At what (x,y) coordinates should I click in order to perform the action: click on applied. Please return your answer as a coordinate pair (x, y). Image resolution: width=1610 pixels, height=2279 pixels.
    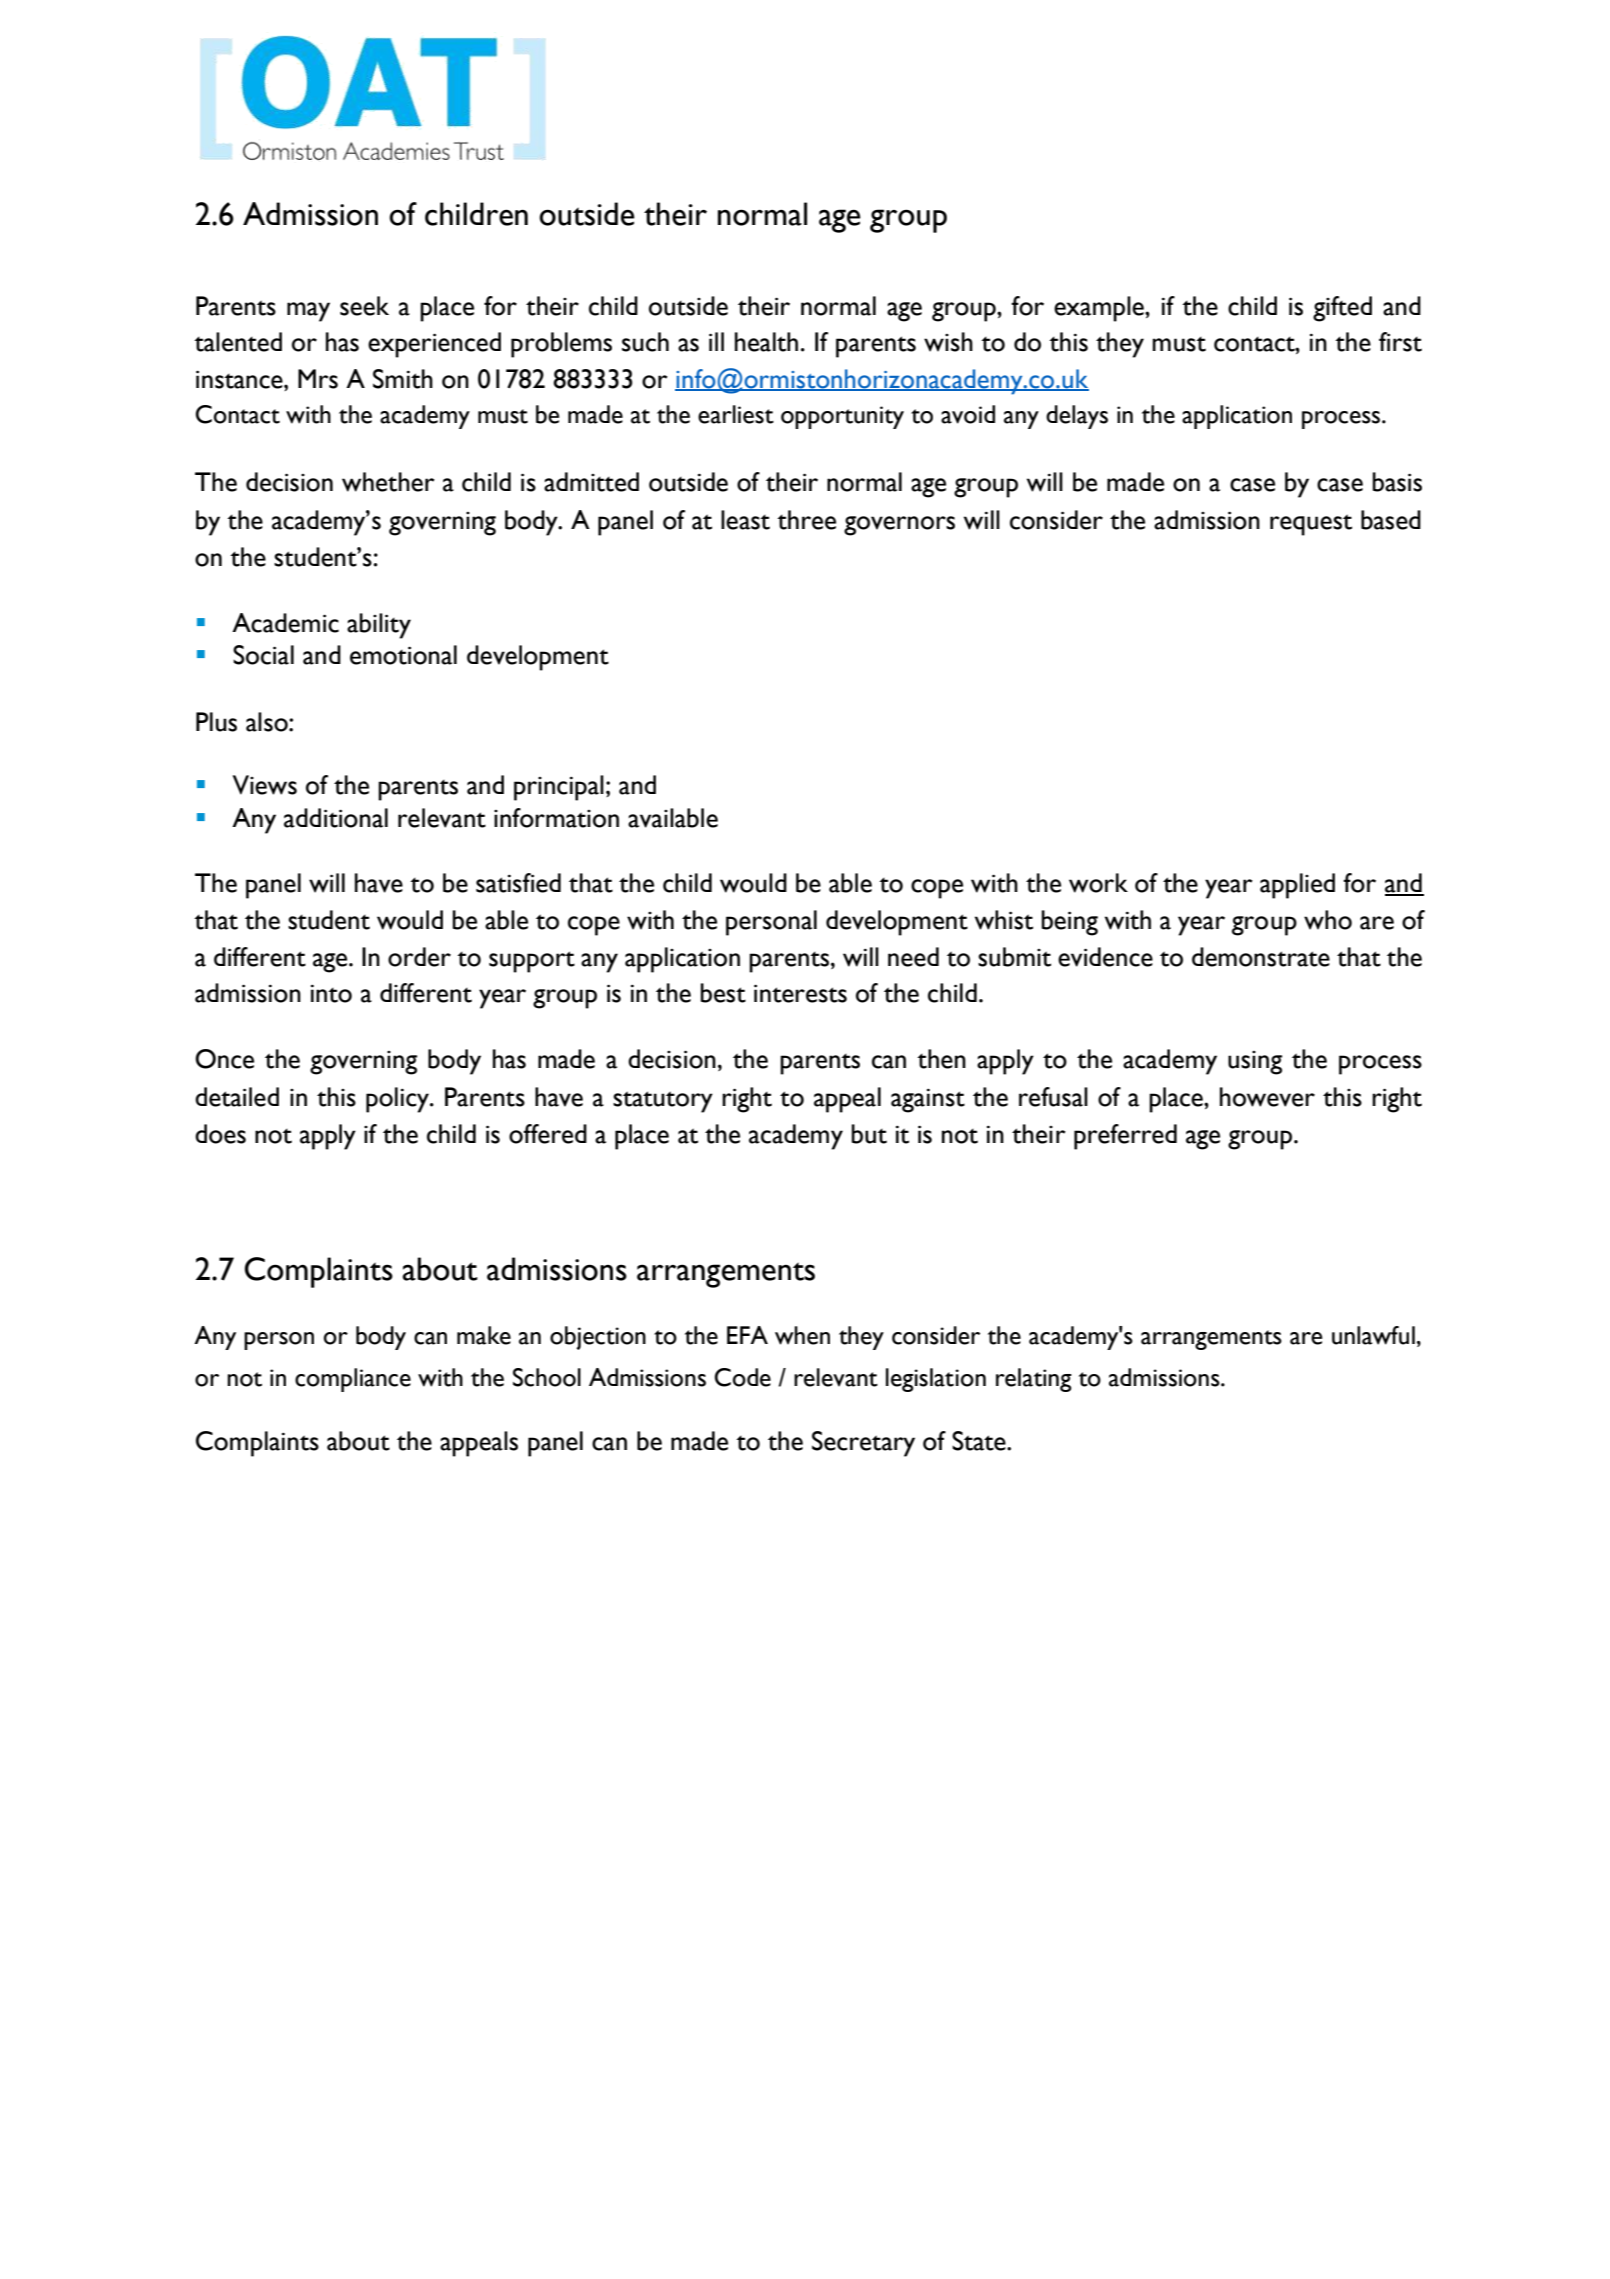
    Looking at the image, I should click on (1297, 886).
